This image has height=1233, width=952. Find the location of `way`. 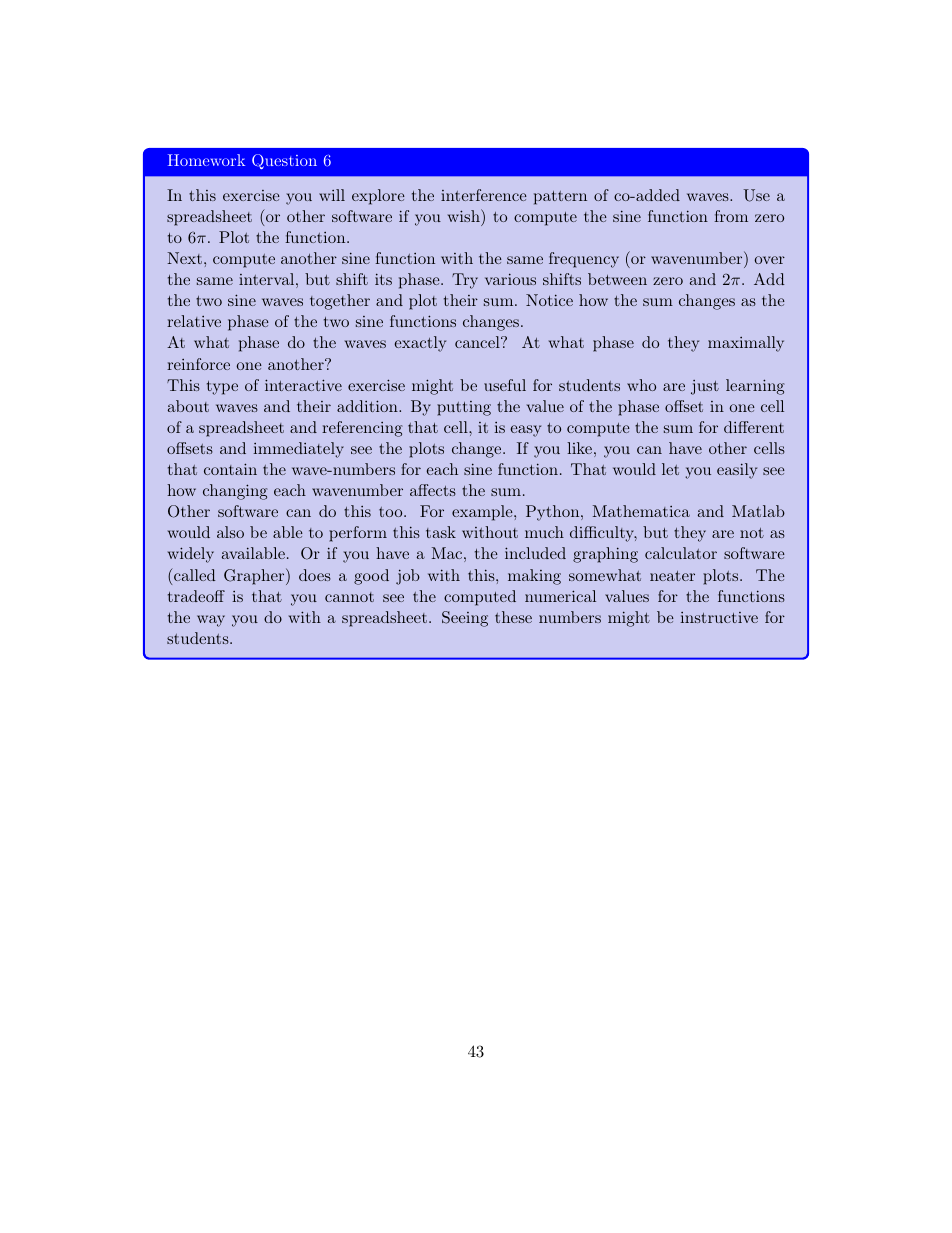

way is located at coordinates (211, 621).
